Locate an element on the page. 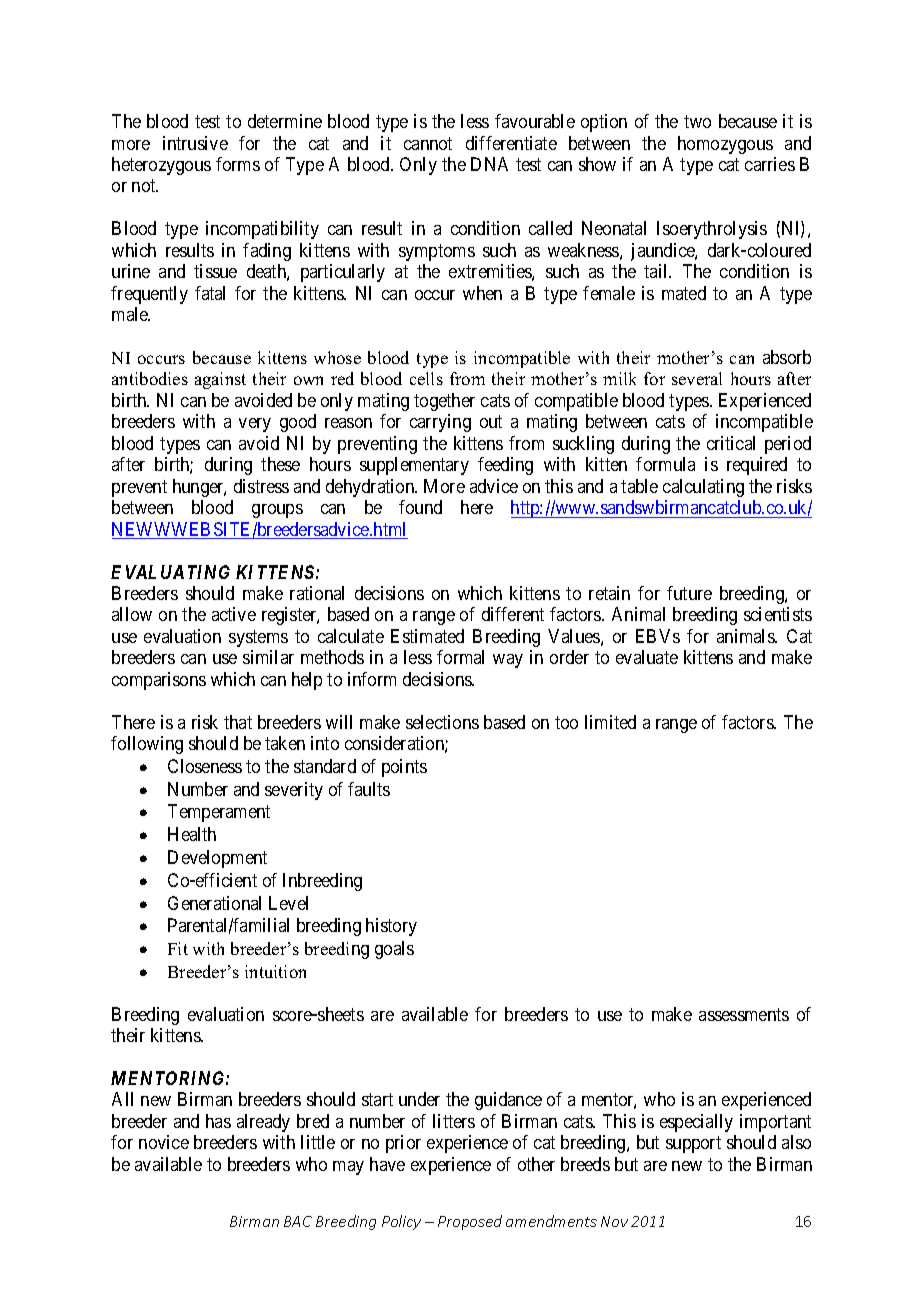 The height and width of the image is (1308, 924). evaluate is located at coordinates (647, 657).
